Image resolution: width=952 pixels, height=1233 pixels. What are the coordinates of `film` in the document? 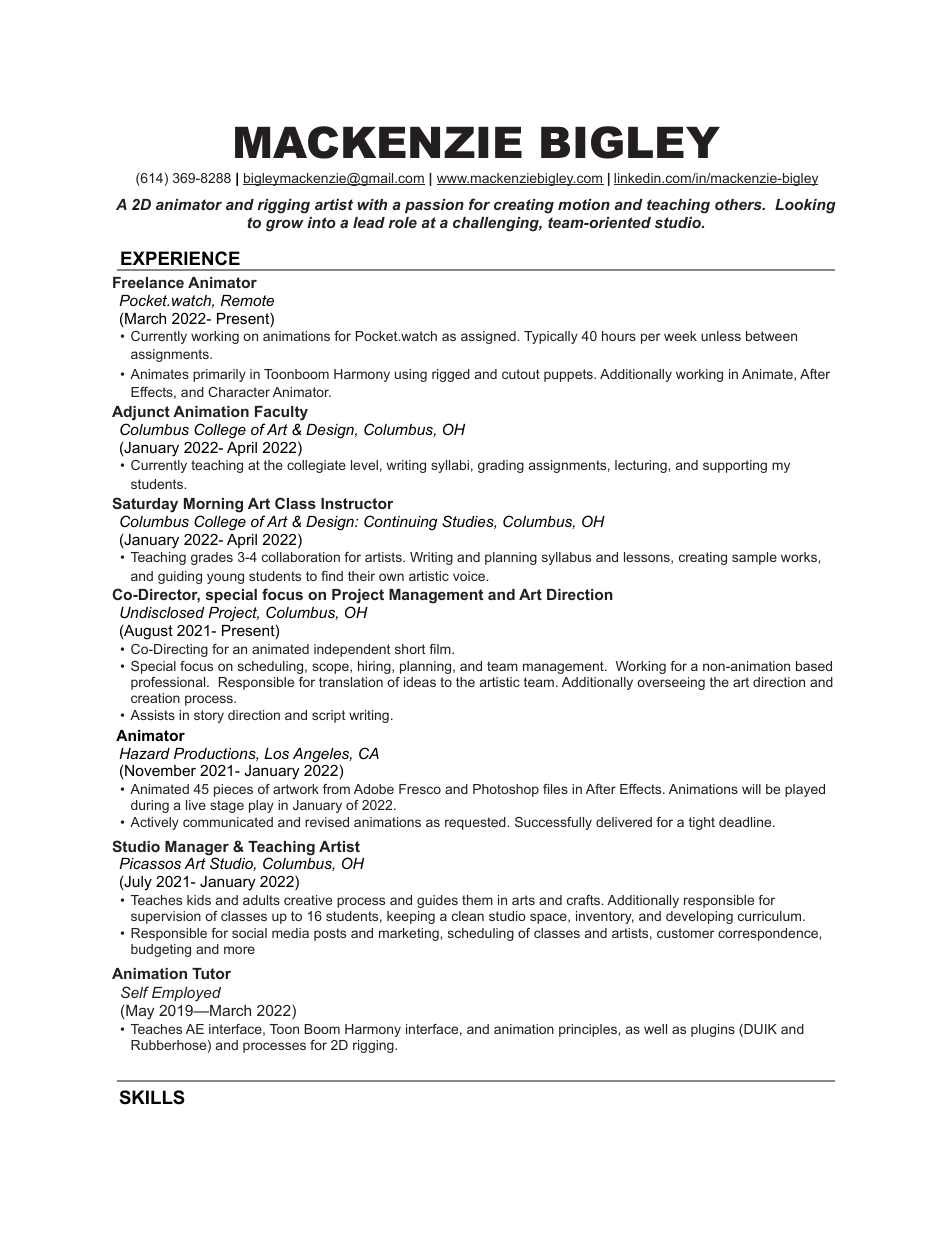 It's located at (441, 649).
